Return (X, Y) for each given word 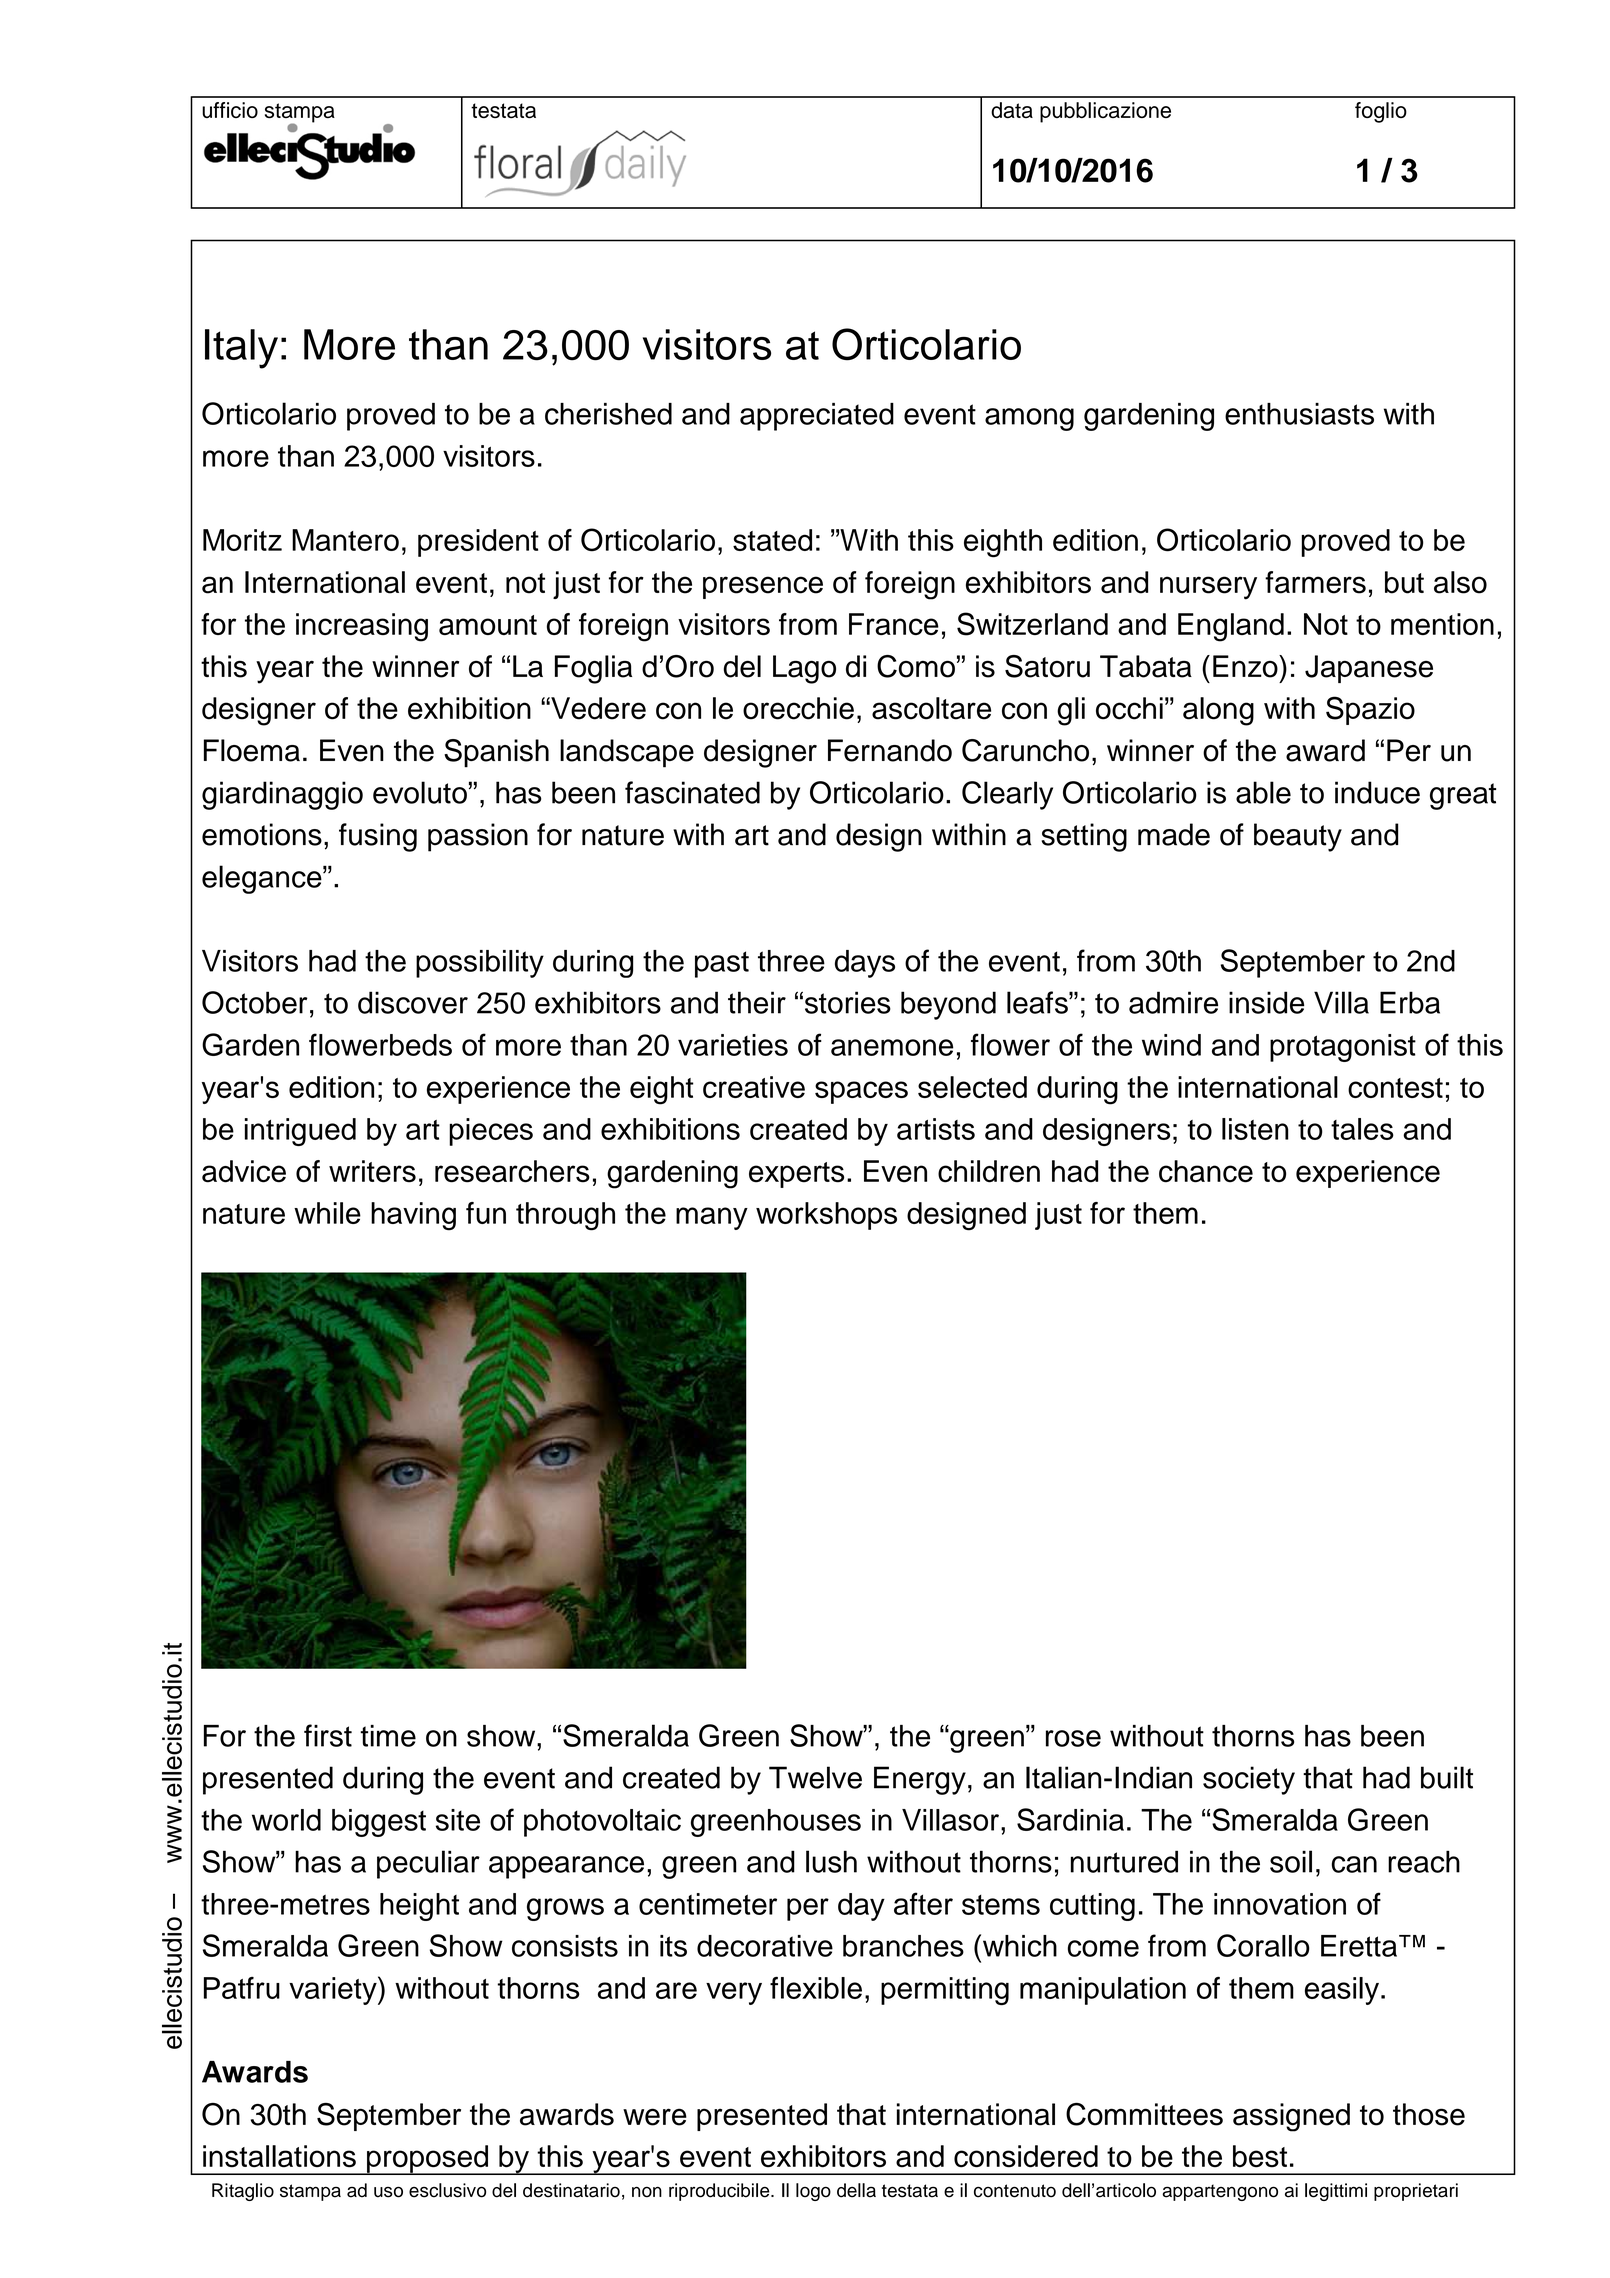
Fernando (890, 750)
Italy (241, 349)
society (1249, 1780)
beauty (1298, 837)
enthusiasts (1299, 414)
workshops (826, 1216)
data (1012, 110)
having (413, 1216)
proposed (427, 2160)
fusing (378, 837)
